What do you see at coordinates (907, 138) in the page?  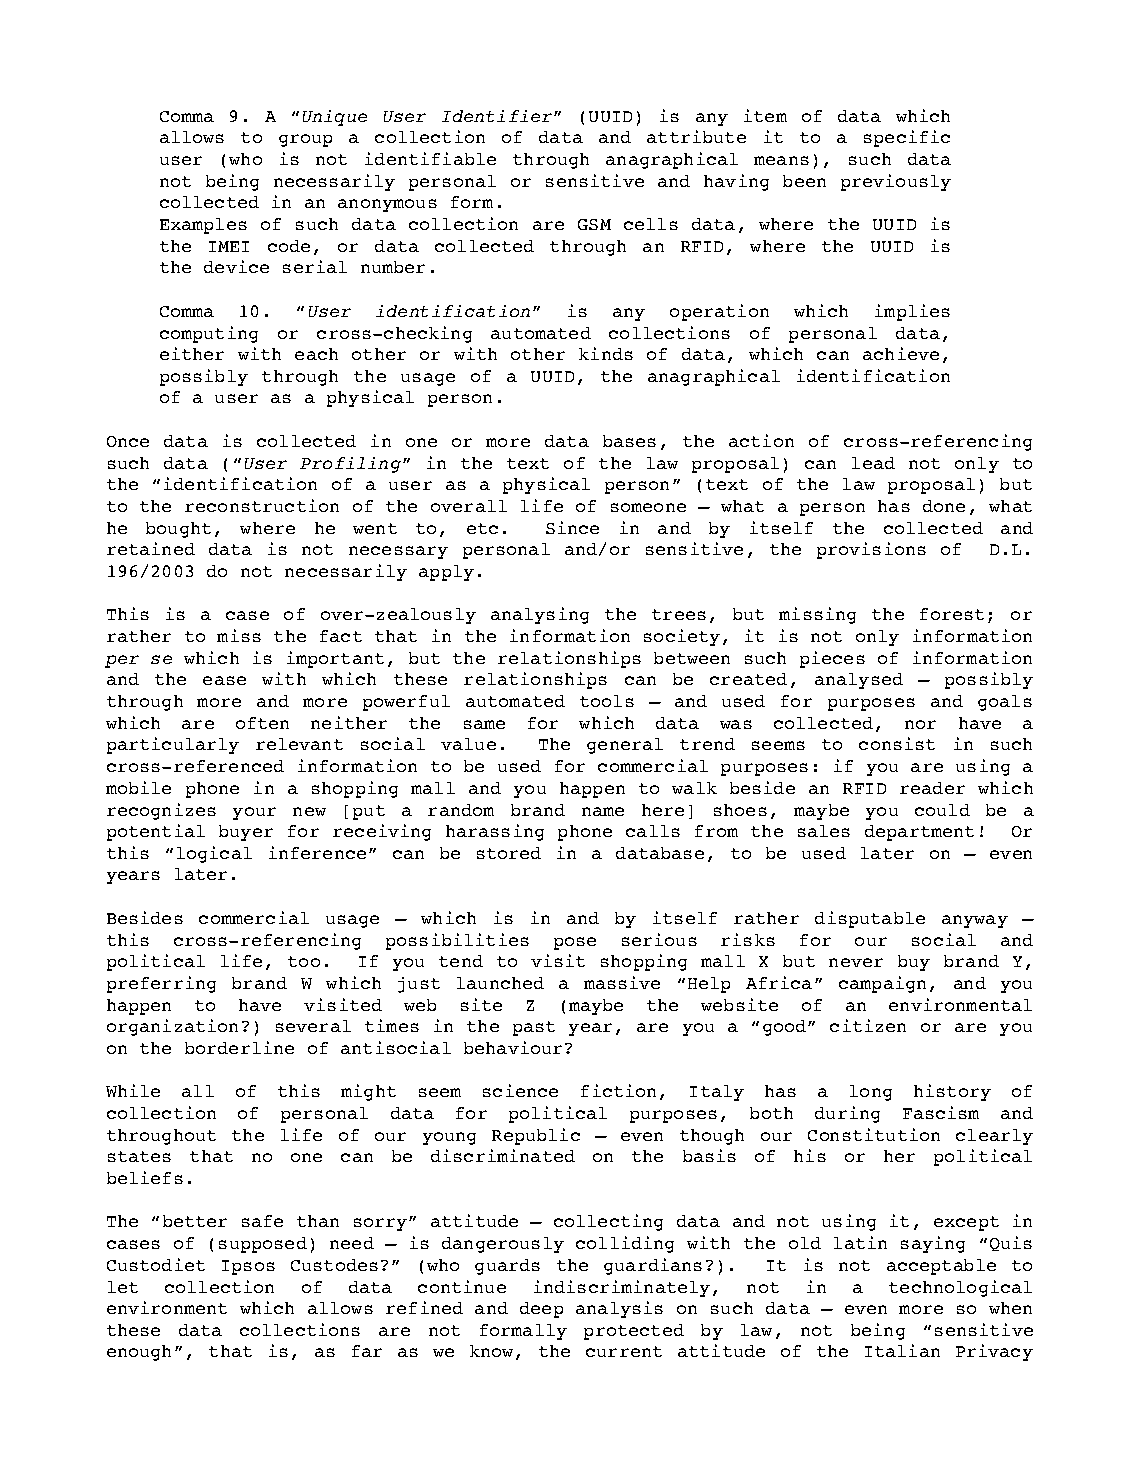 I see `specific` at bounding box center [907, 138].
